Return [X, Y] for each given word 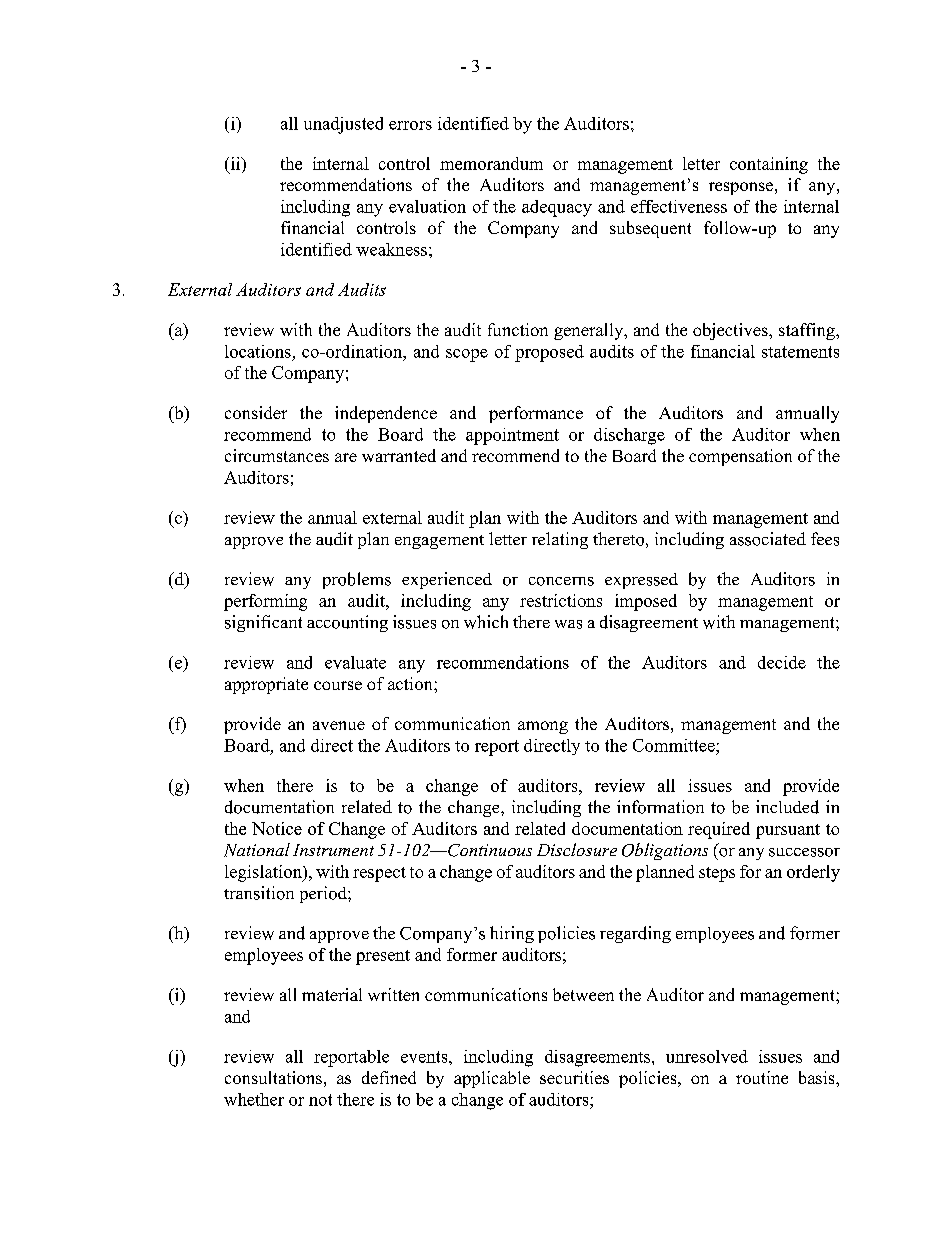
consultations [273, 1077]
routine [762, 1077]
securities [574, 1077]
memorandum [491, 163]
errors [410, 125]
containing [769, 165]
